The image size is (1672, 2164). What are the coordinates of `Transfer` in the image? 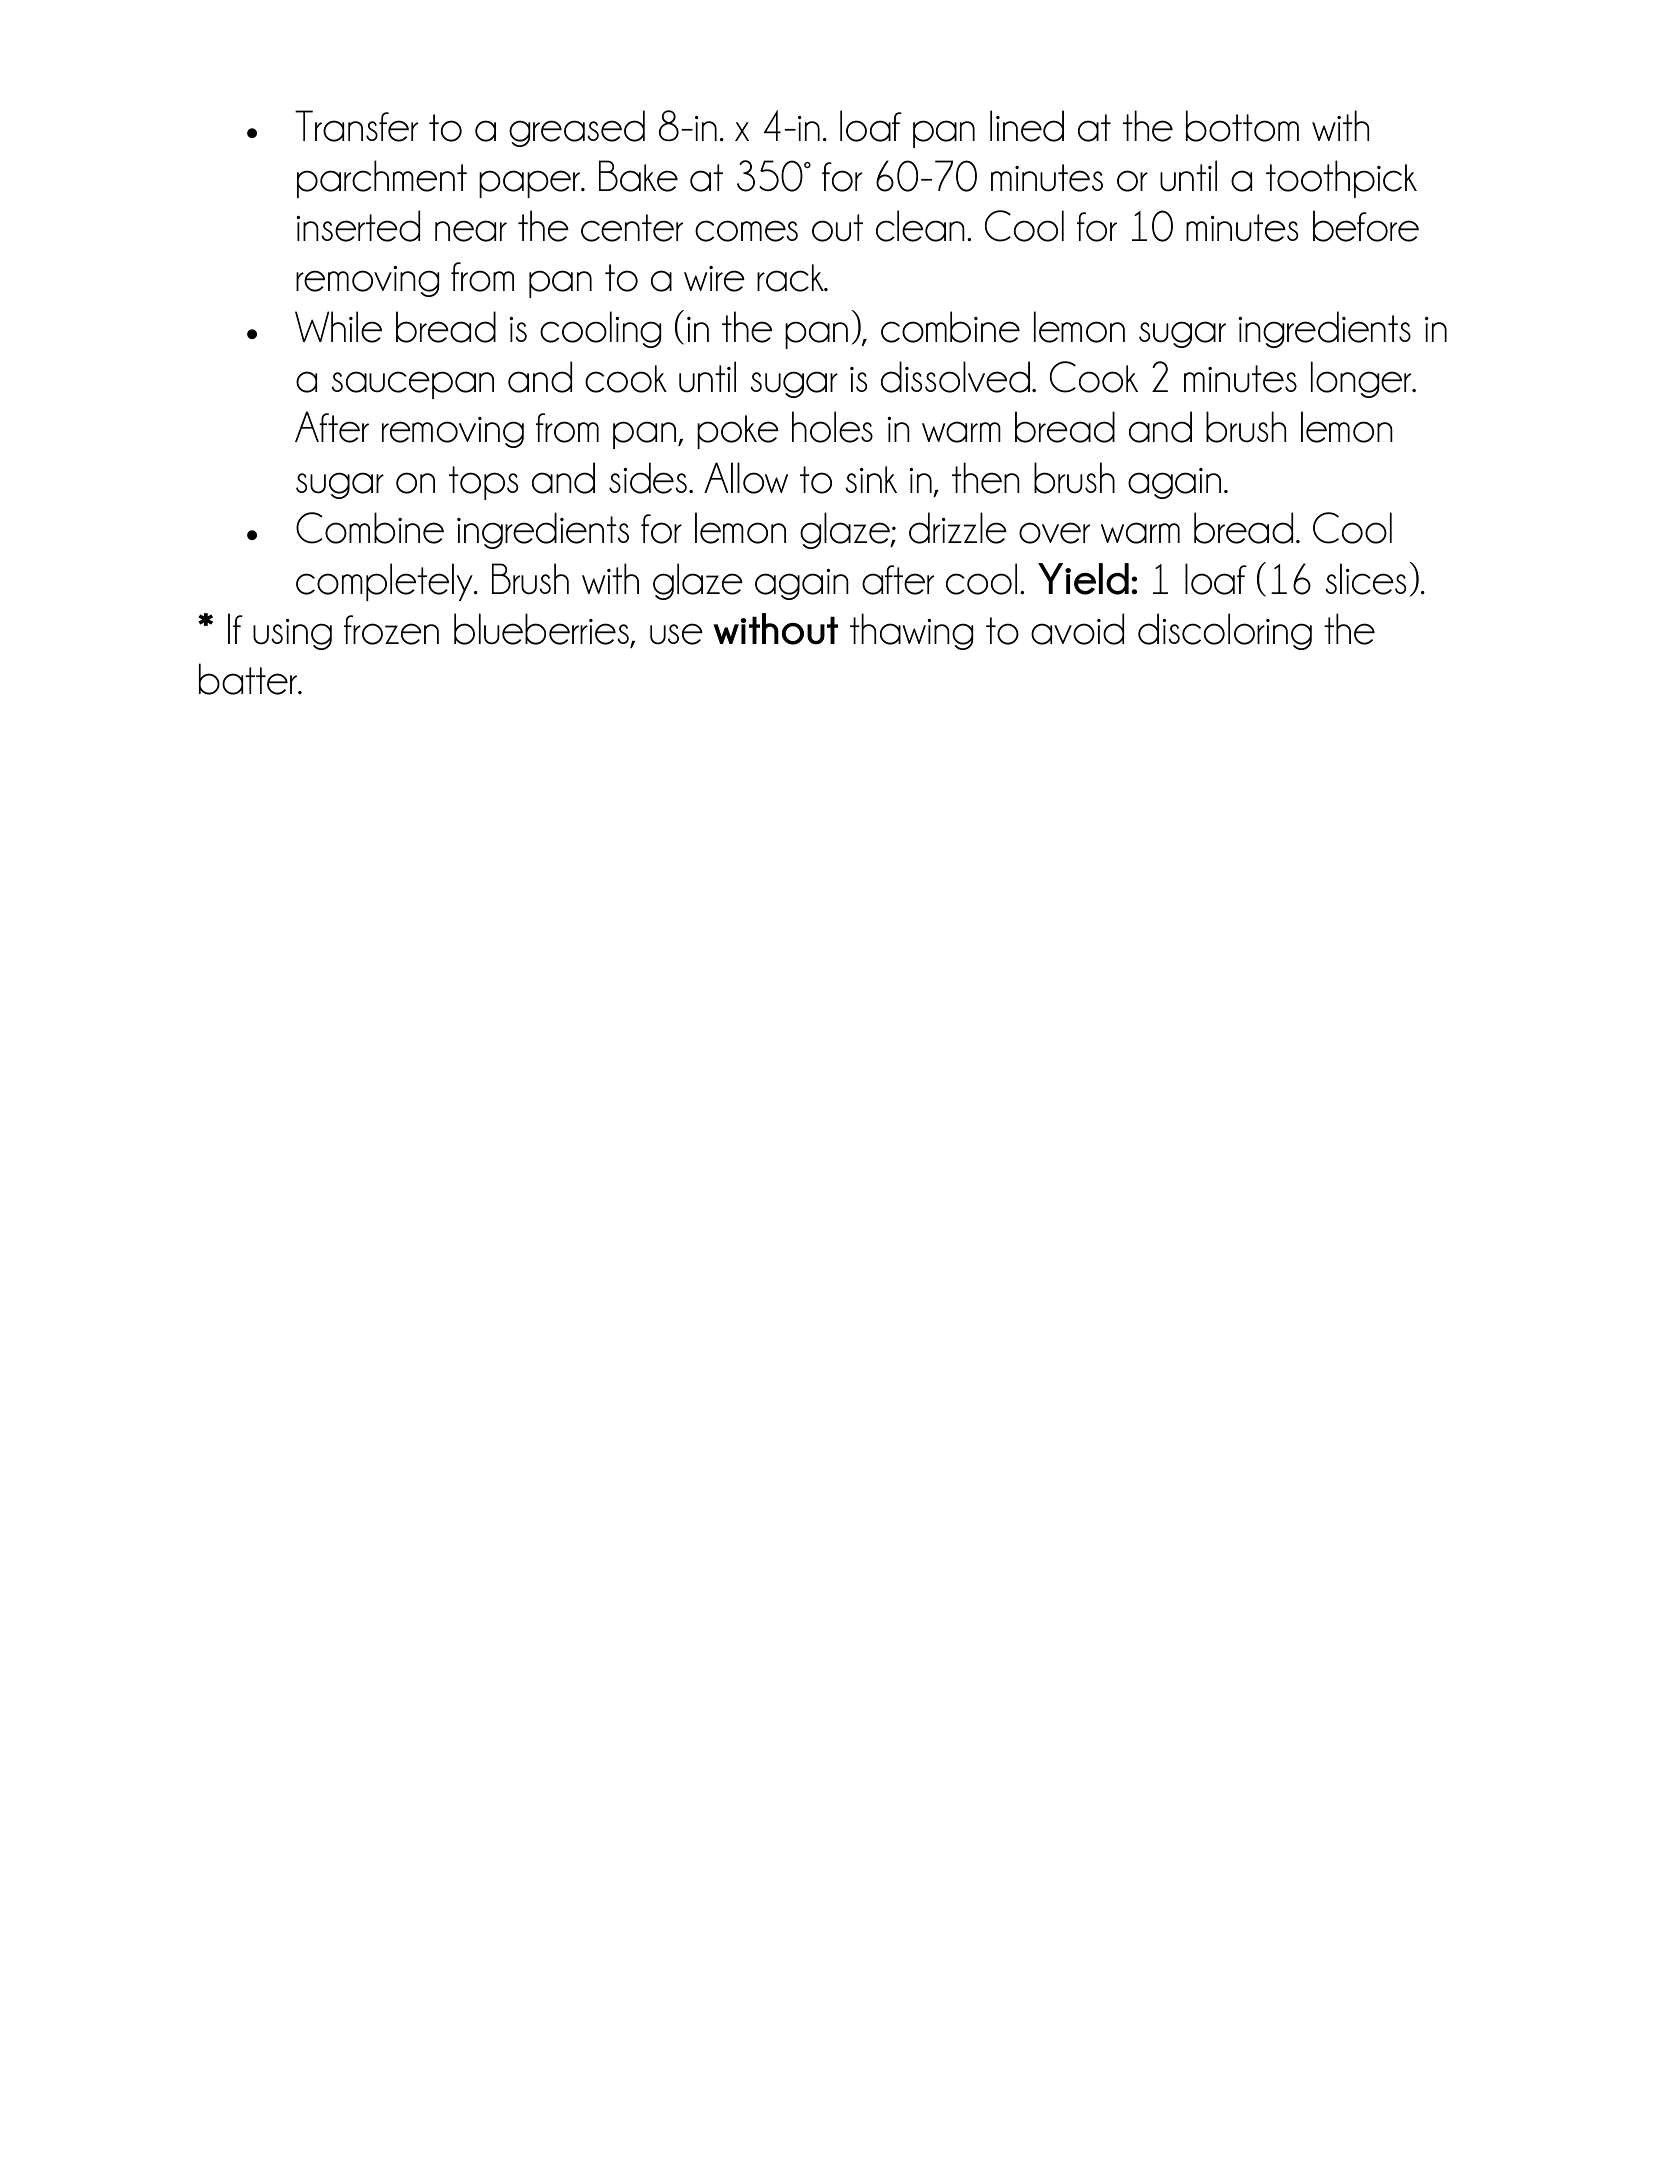 It's located at (357, 126).
